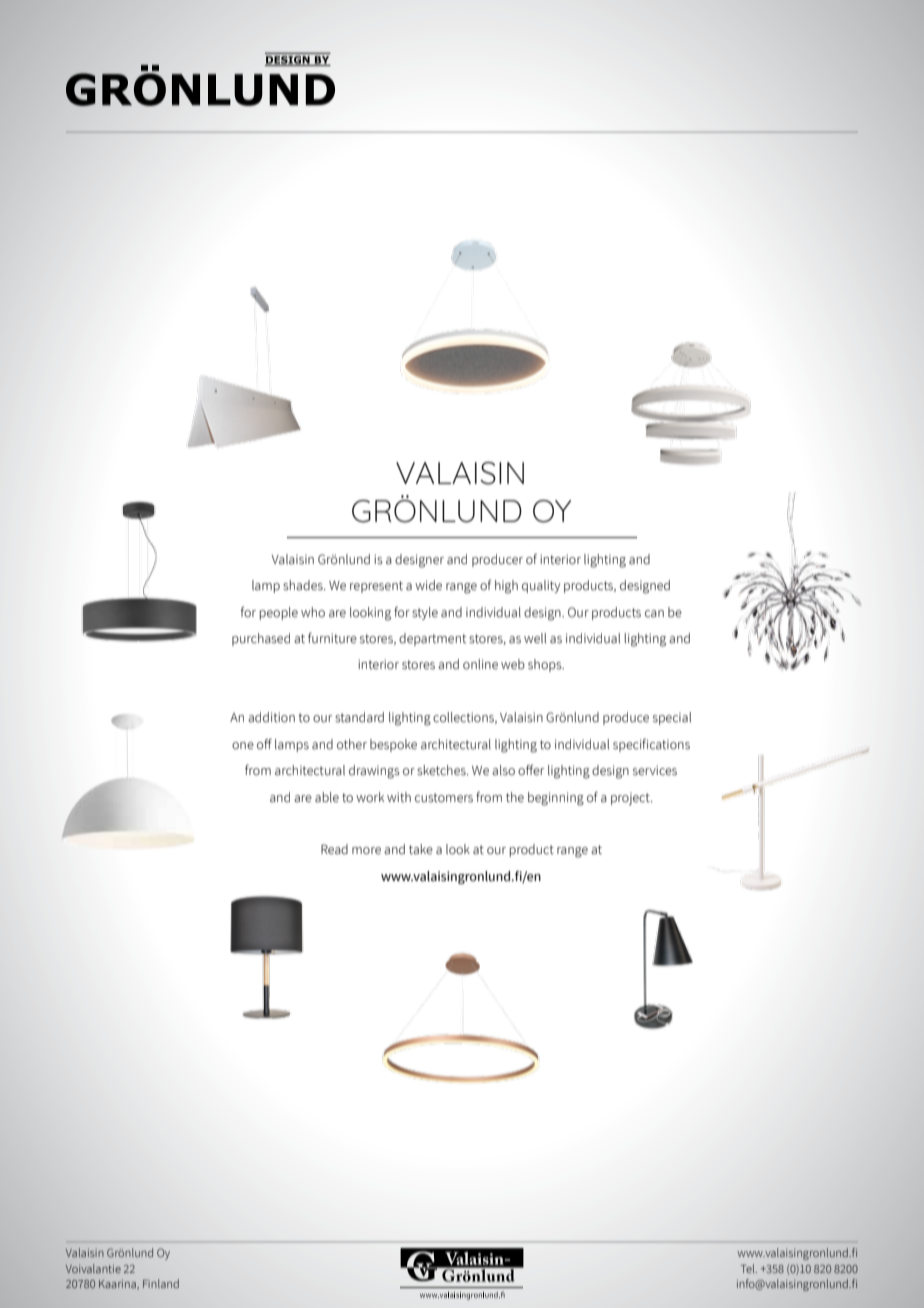 The width and height of the page is (924, 1308). I want to click on can, so click(654, 613).
